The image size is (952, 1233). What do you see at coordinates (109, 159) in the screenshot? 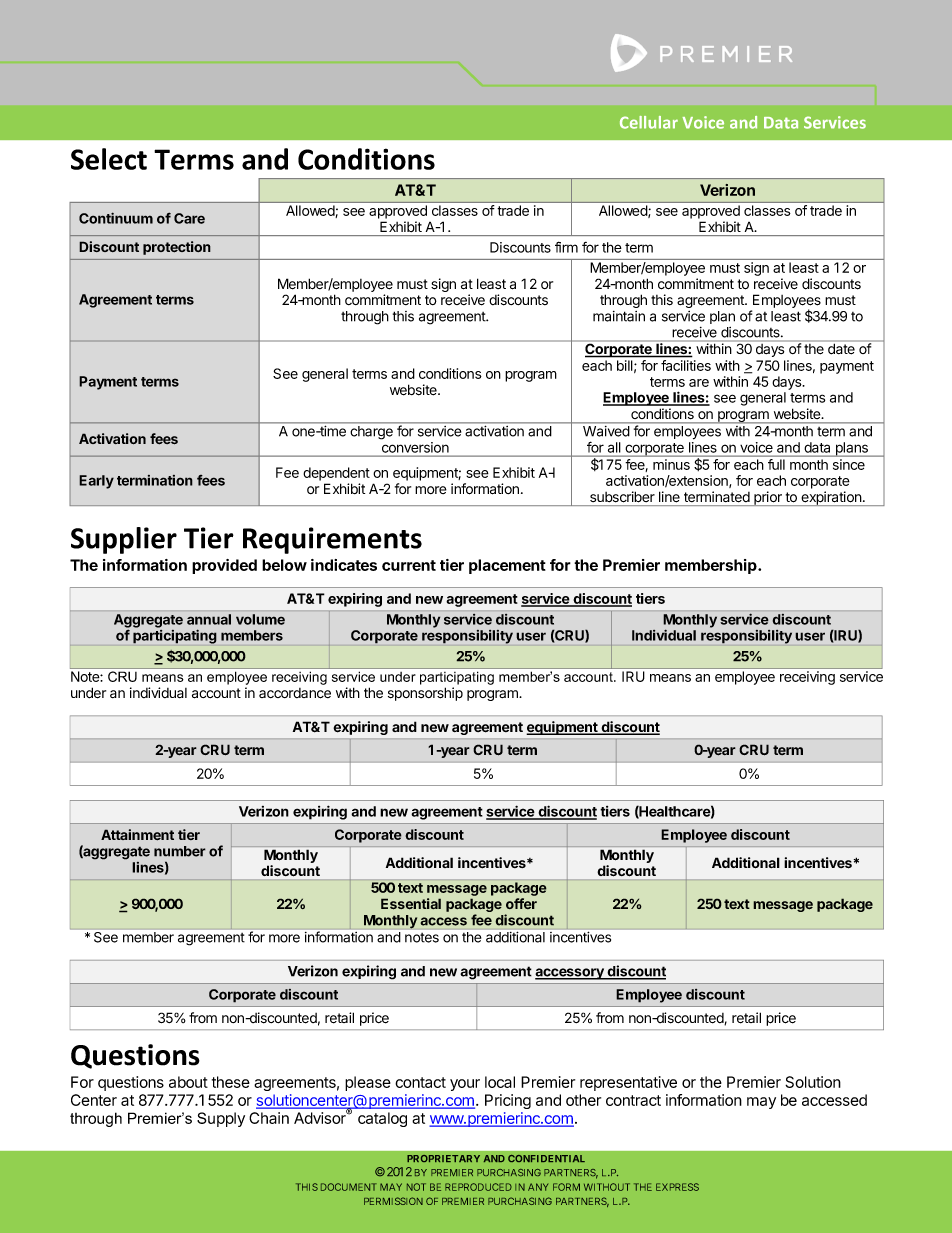
I see `Select` at bounding box center [109, 159].
